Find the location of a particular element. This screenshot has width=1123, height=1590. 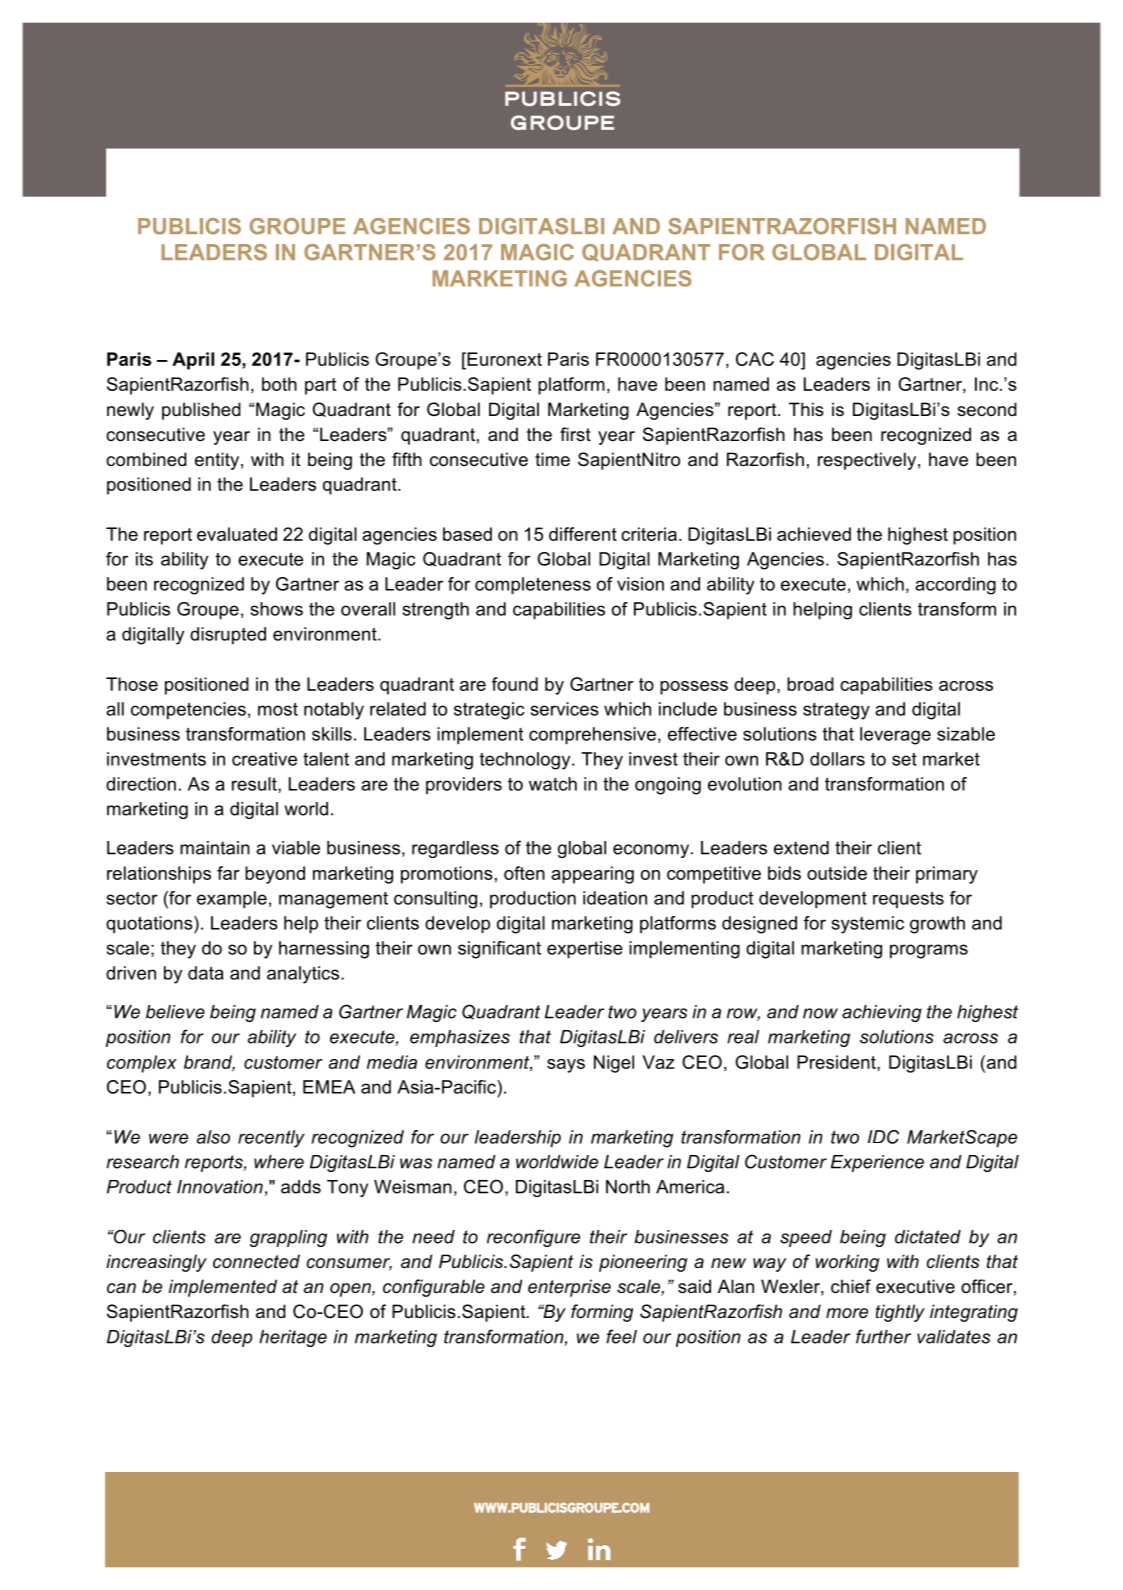

first is located at coordinates (575, 434).
